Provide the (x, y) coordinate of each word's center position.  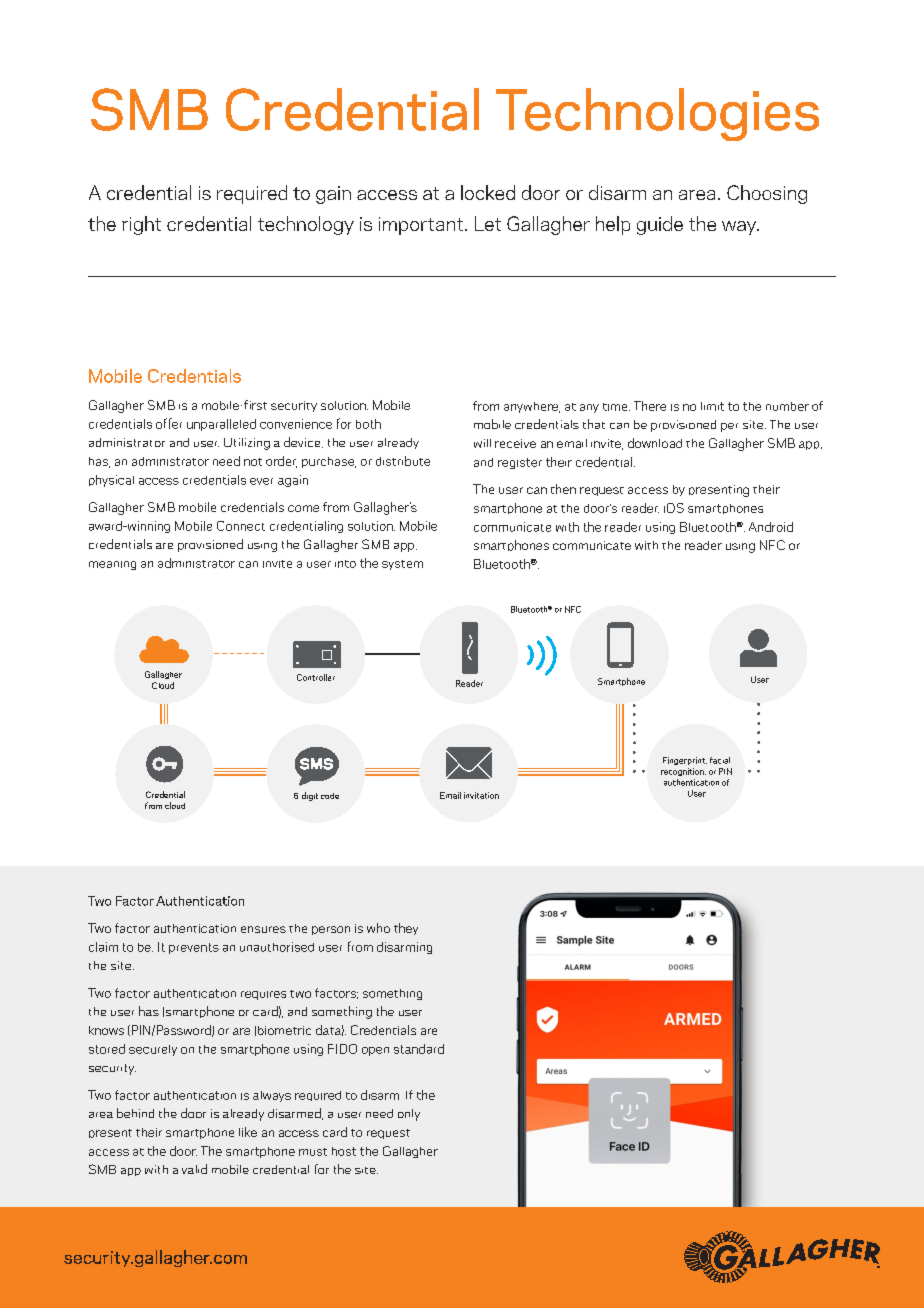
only (409, 1115)
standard (419, 1049)
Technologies (657, 114)
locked (488, 192)
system (402, 565)
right (141, 225)
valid (194, 1169)
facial (720, 760)
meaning (112, 565)
